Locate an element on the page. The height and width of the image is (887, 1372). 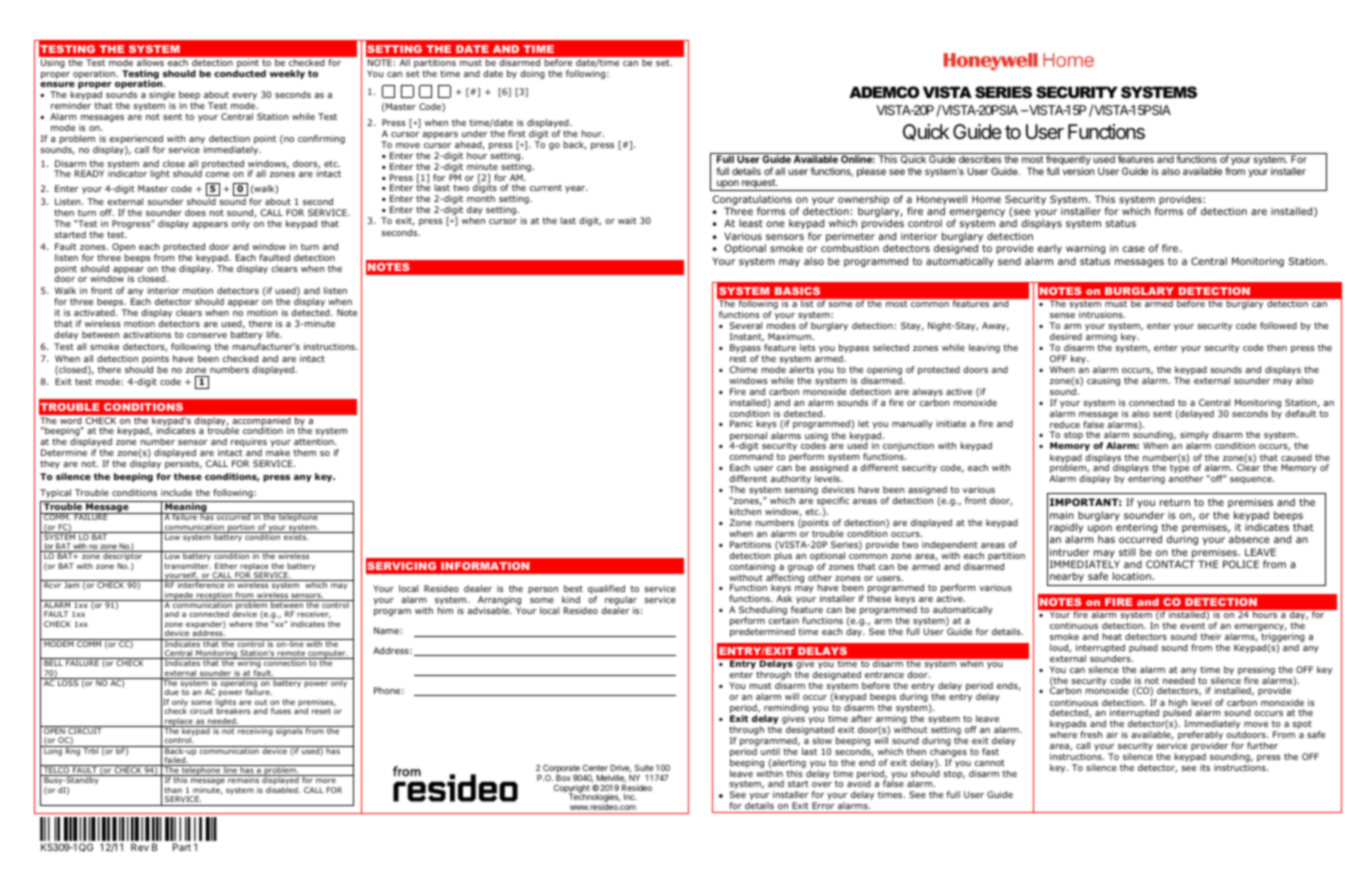
still is located at coordinates (1127, 552).
